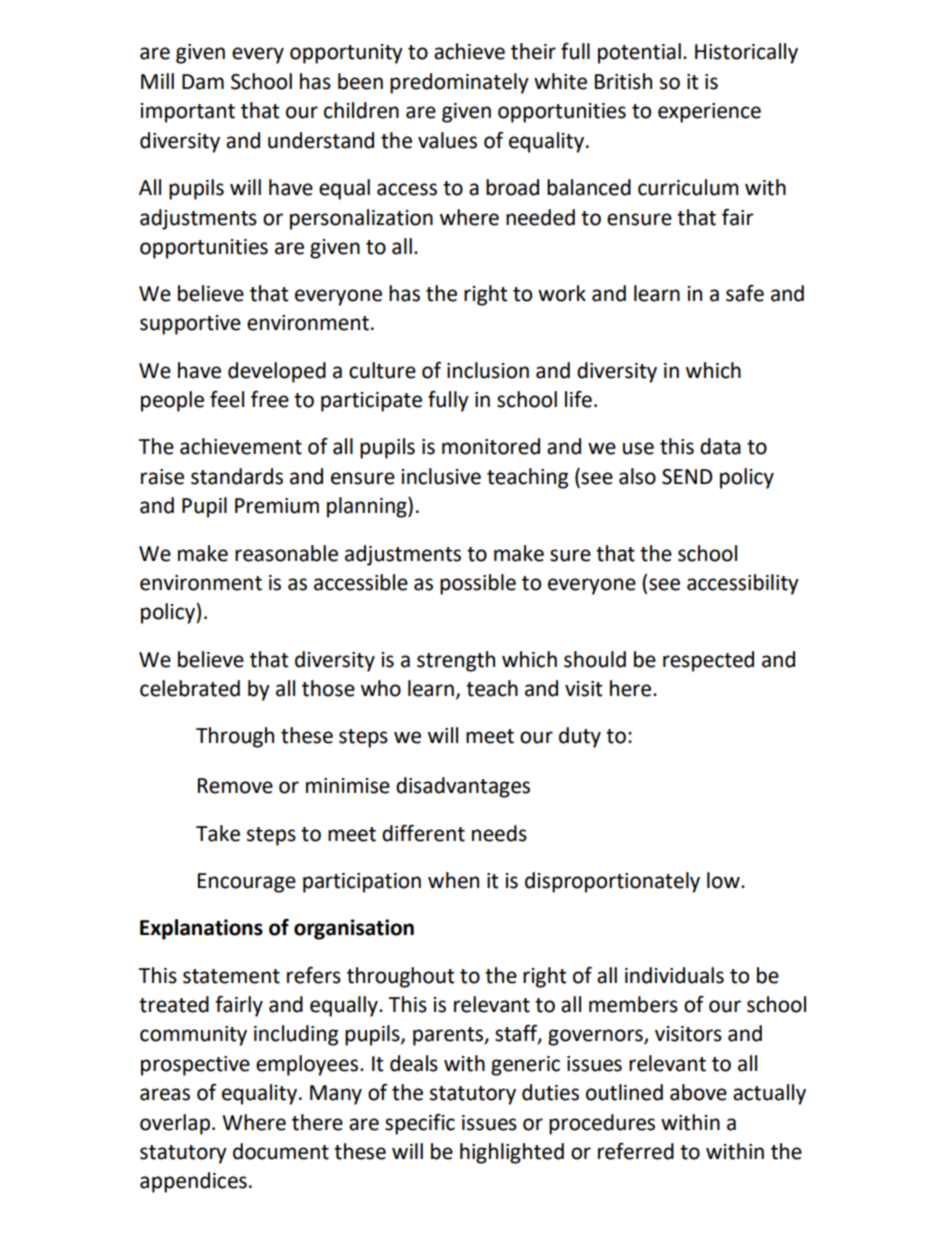 The height and width of the screenshot is (1233, 952). I want to click on low, so click(724, 880).
